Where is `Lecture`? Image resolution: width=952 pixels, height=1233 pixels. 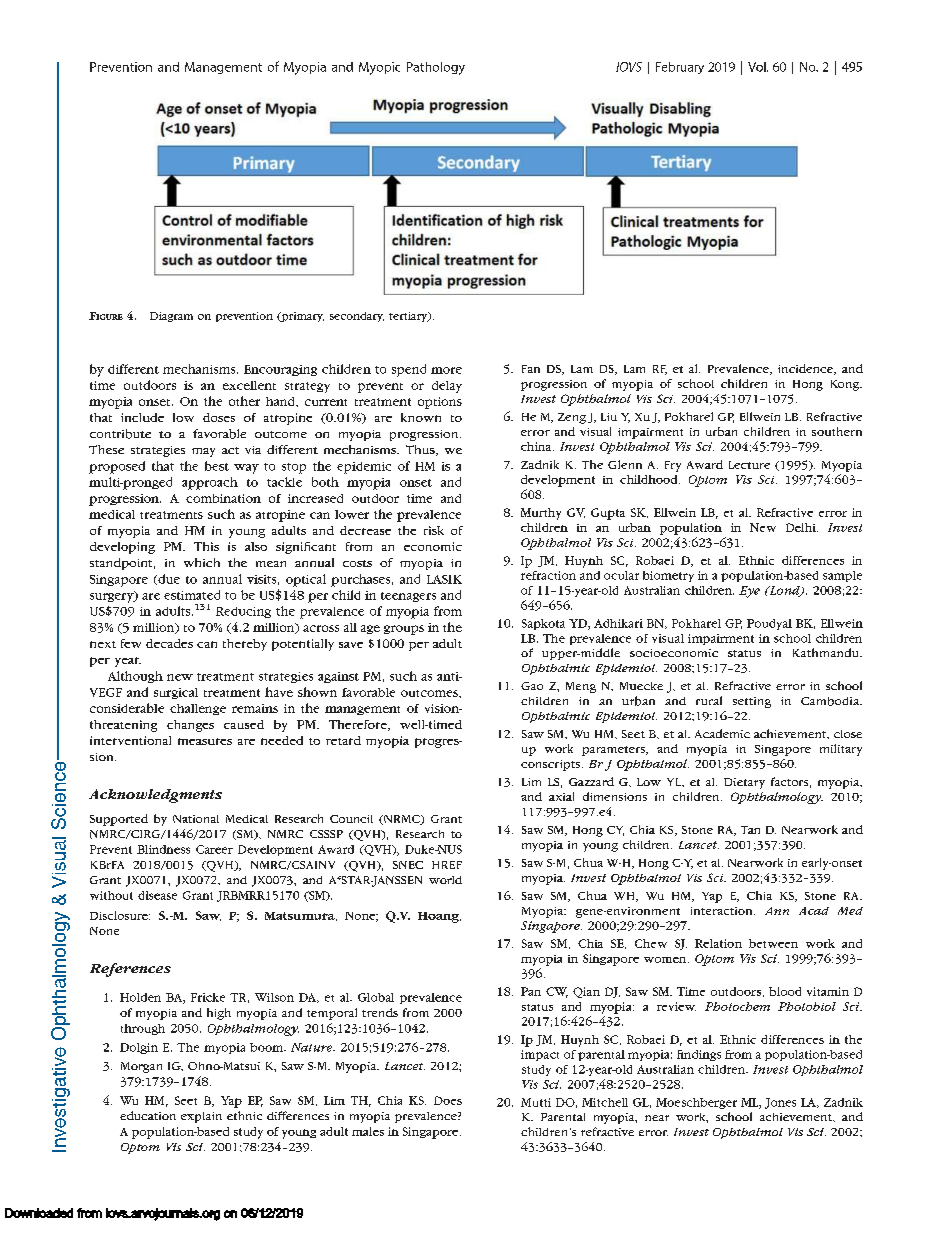
Lecture is located at coordinates (749, 465).
